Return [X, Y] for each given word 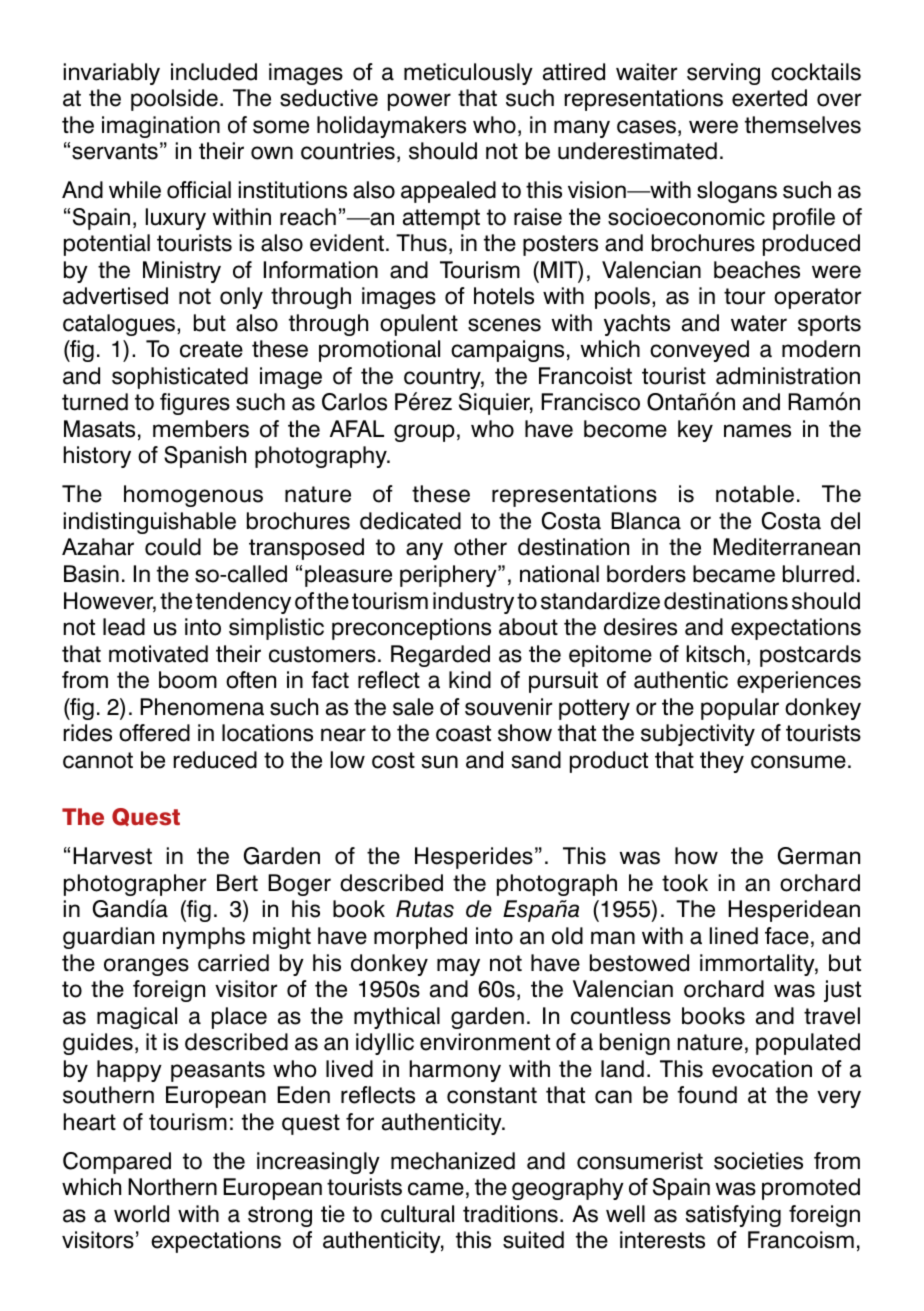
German [819, 856]
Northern [172, 1187]
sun [440, 762]
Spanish [205, 457]
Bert [237, 883]
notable [755, 494]
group [424, 433]
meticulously [468, 74]
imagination [161, 127]
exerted [769, 98]
